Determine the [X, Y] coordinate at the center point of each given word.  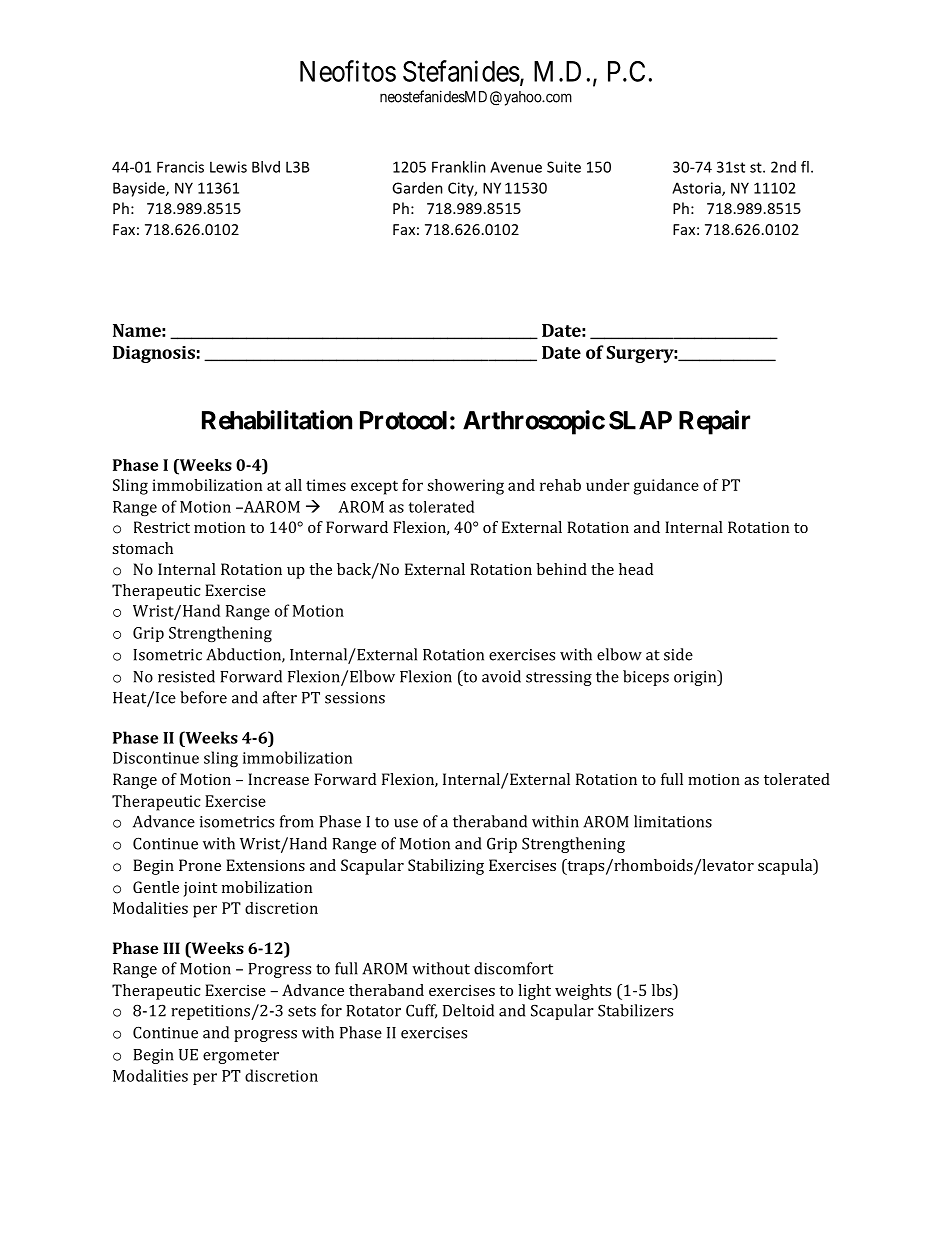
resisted [186, 676]
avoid [501, 676]
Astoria [697, 189]
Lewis [228, 167]
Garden [417, 188]
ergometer [241, 1057]
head [636, 569]
